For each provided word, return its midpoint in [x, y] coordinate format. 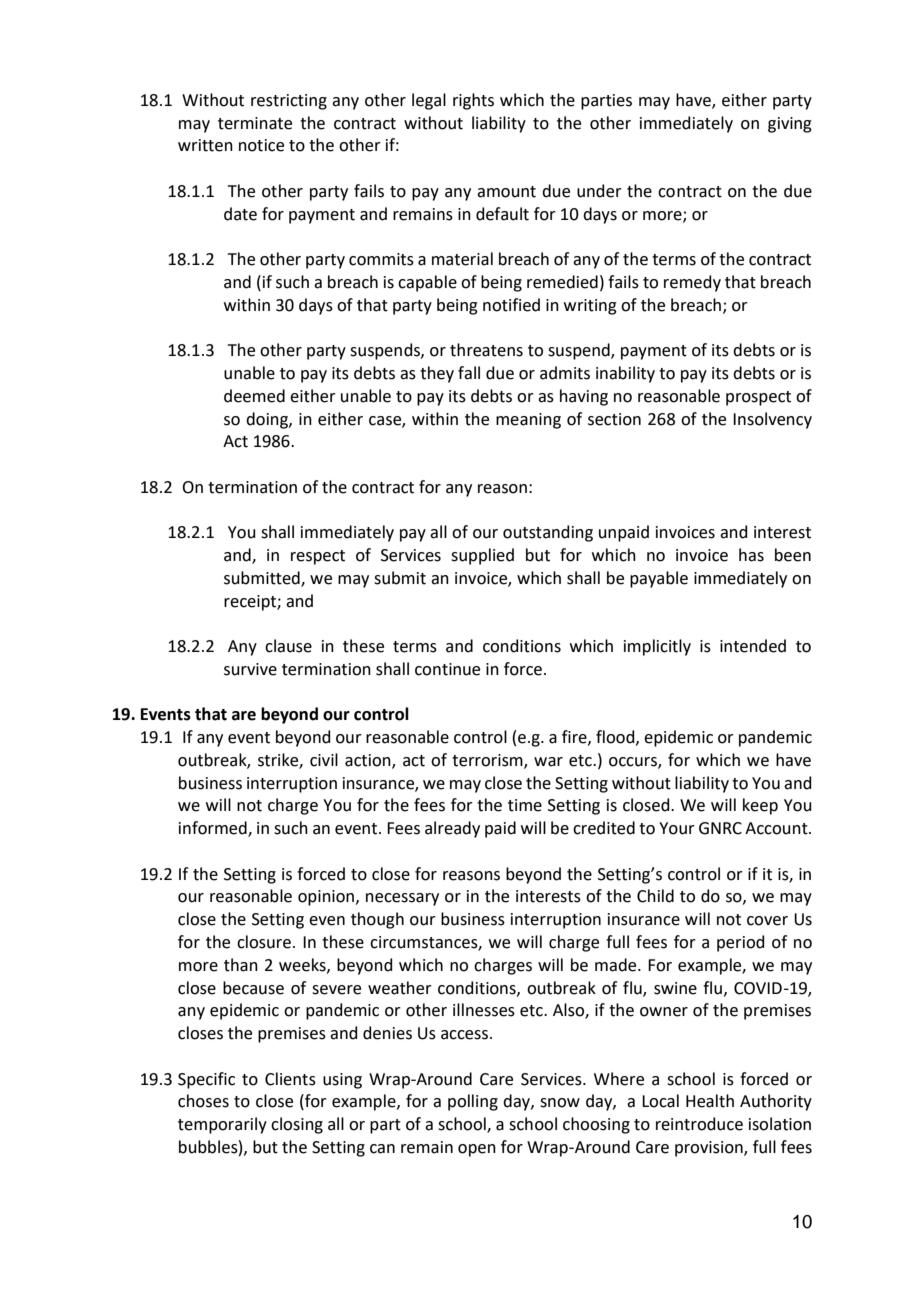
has [751, 555]
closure [264, 942]
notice [261, 145]
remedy [692, 283]
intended [753, 646]
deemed [254, 396]
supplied [482, 556]
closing [297, 1125]
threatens [486, 350]
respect [318, 557]
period [741, 943]
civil [324, 760]
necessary [402, 899]
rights [473, 101]
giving [790, 125]
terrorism [488, 761]
